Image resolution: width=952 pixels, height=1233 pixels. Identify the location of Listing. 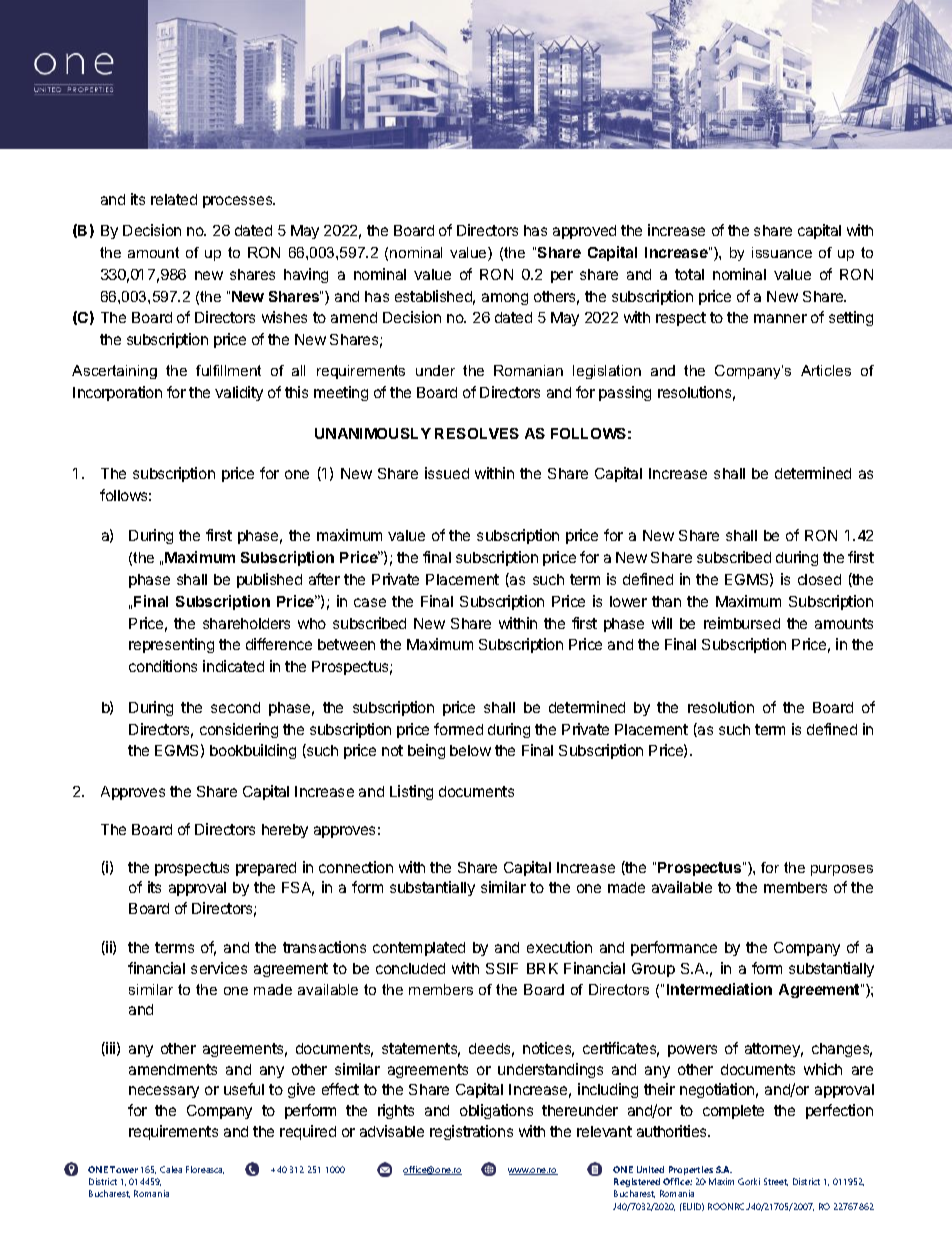
(411, 792).
